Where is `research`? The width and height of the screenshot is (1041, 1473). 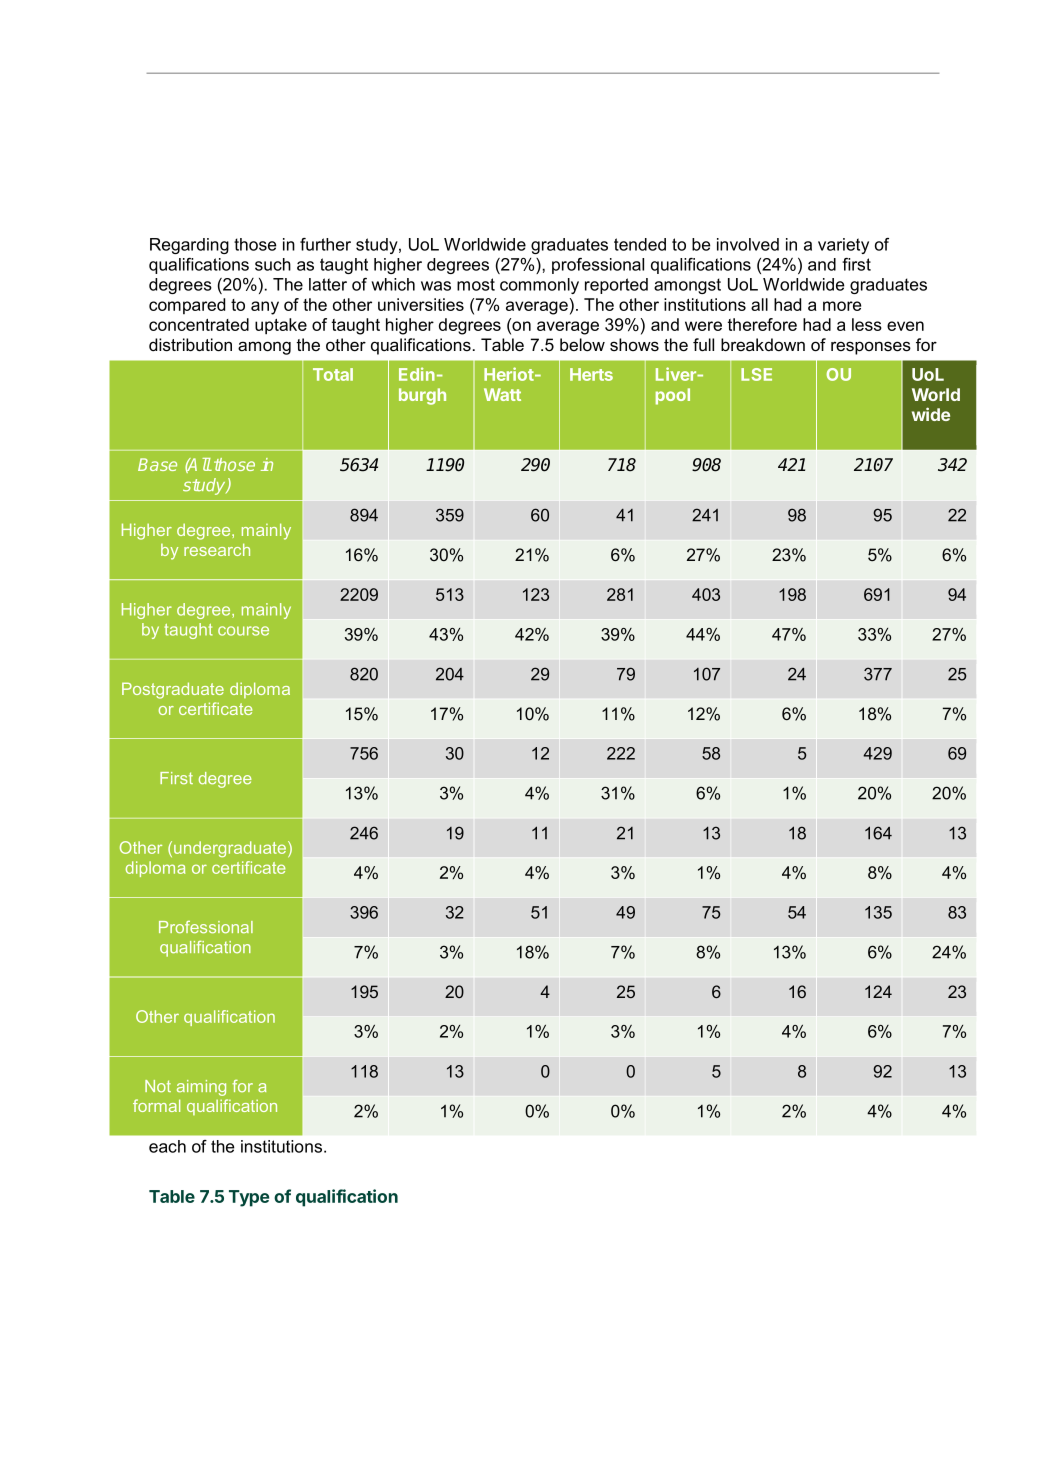
research is located at coordinates (217, 549).
